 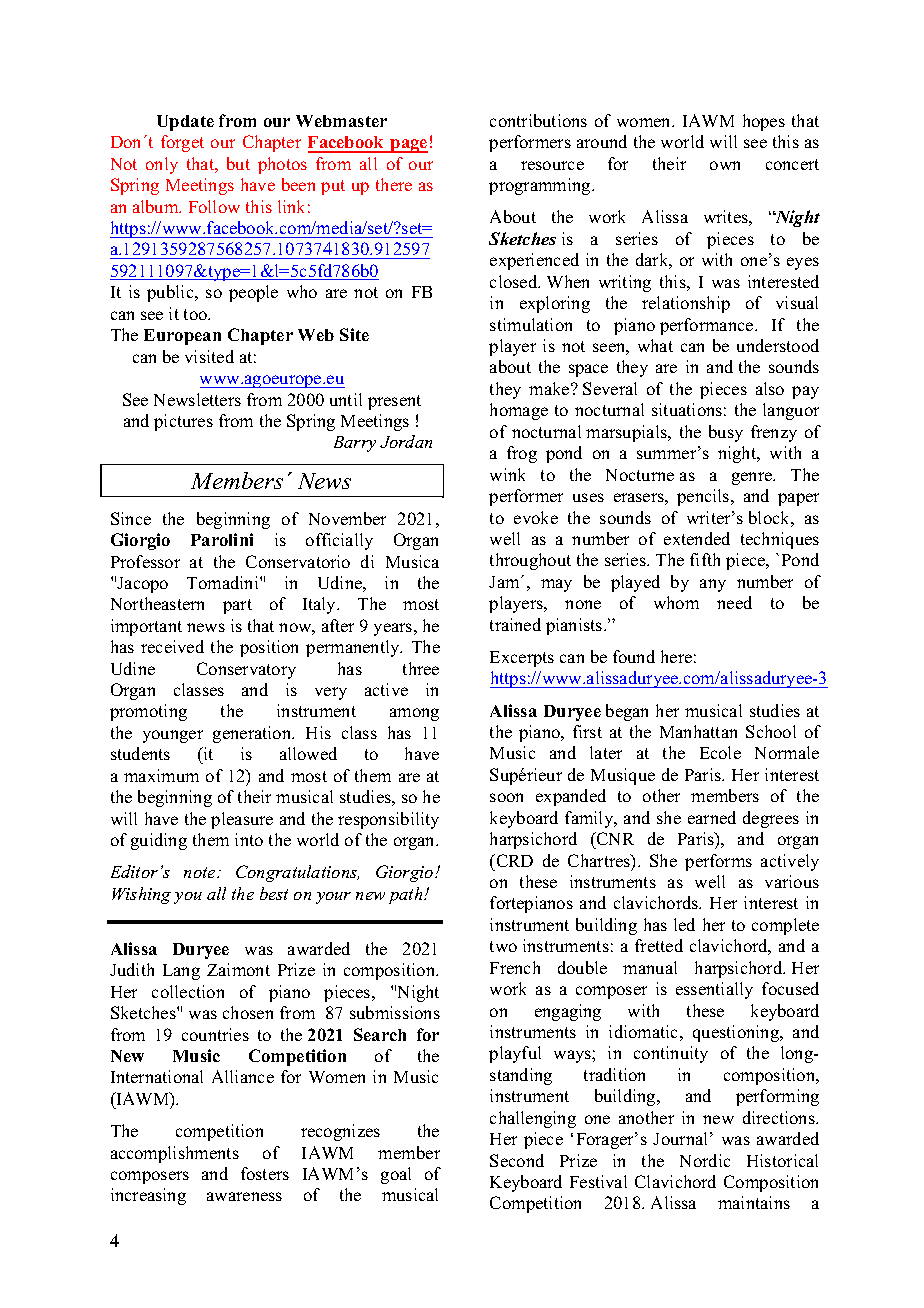 I want to click on Conservatory, so click(x=246, y=670).
